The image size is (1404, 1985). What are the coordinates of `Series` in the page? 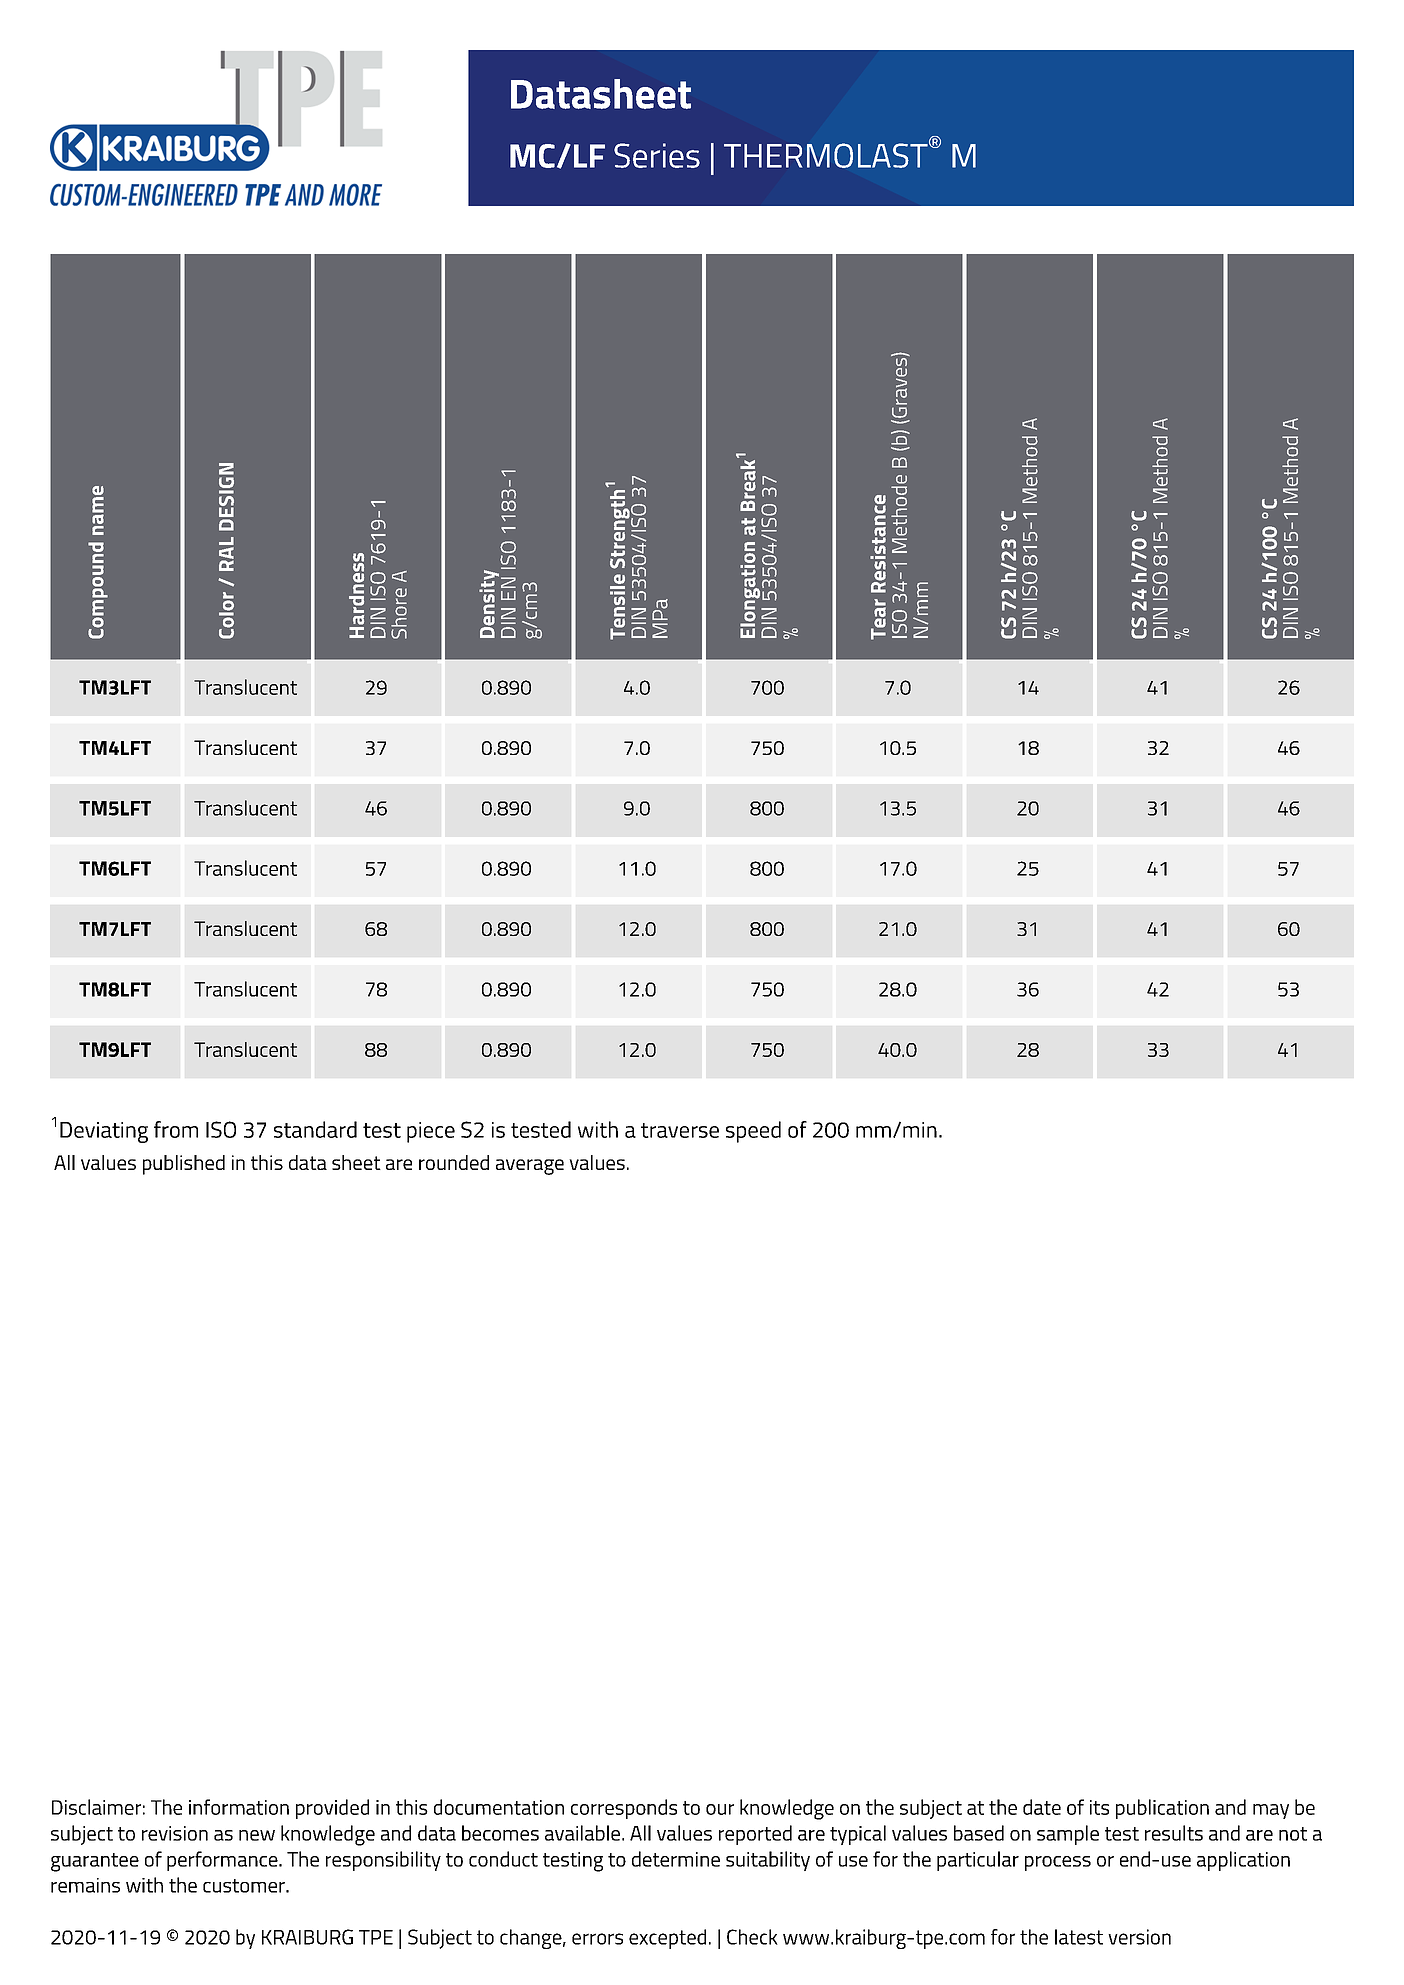 It's located at (657, 155).
